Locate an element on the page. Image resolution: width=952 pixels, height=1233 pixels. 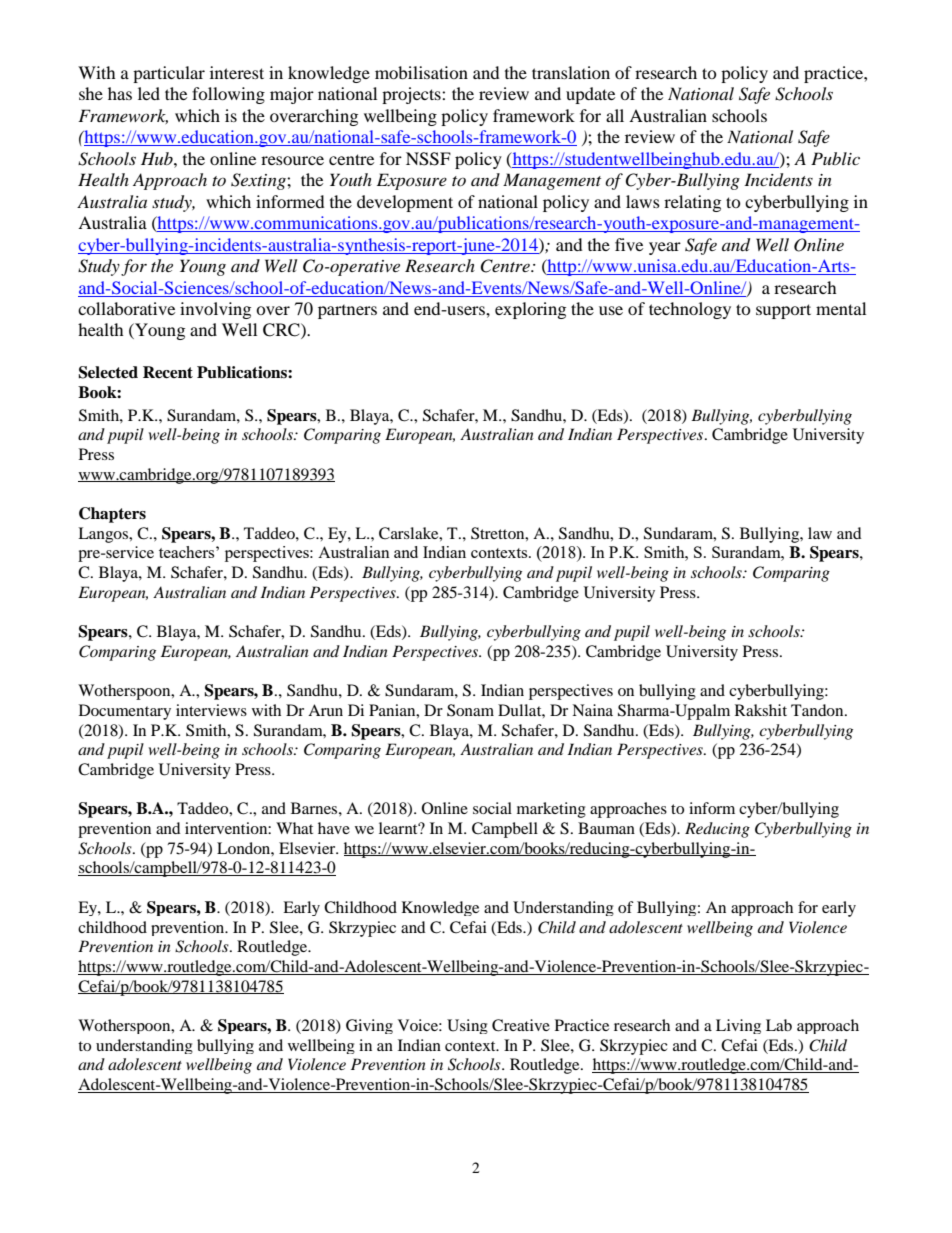
involving is located at coordinates (215, 310).
